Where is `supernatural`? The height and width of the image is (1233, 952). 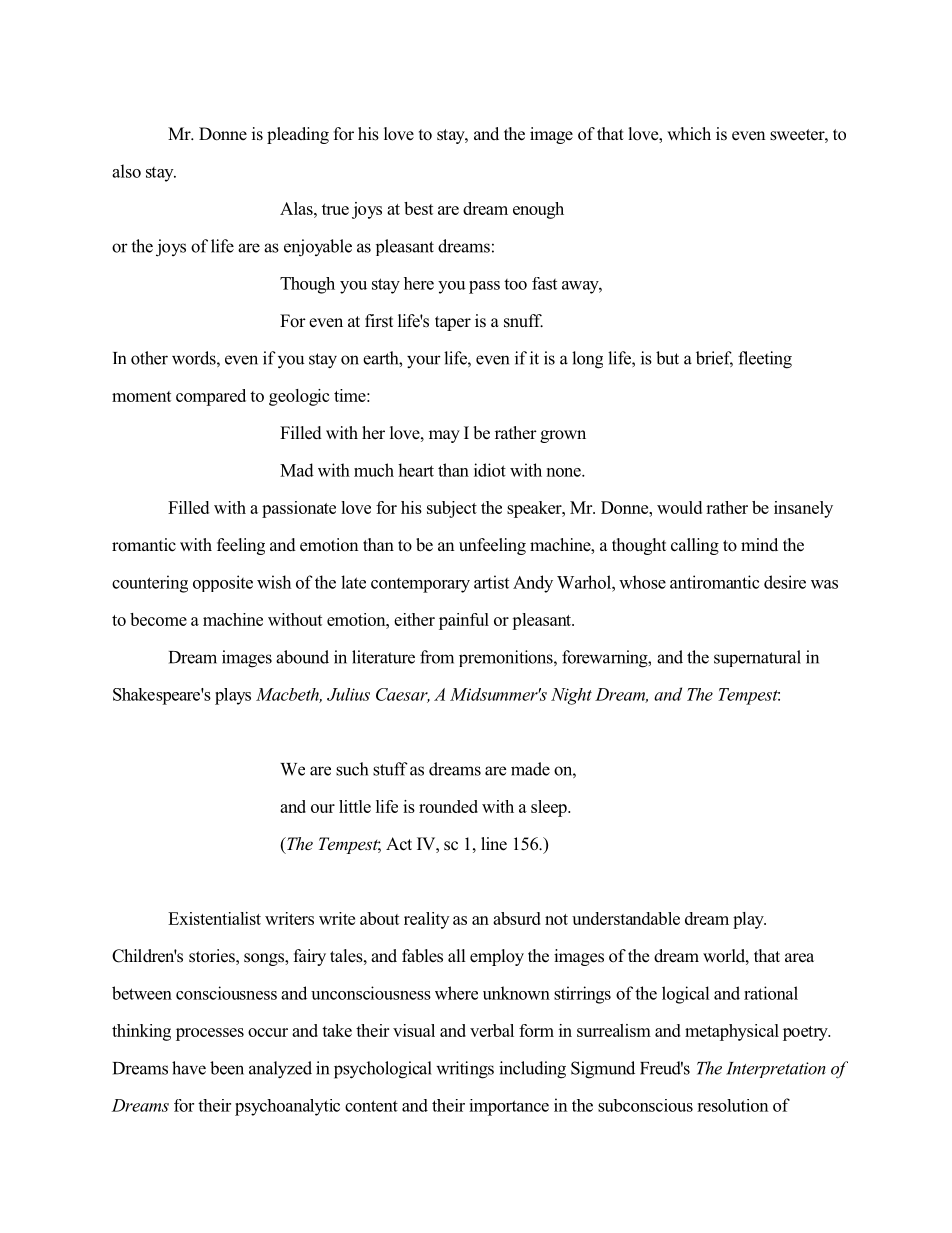
supernatural is located at coordinates (757, 658).
